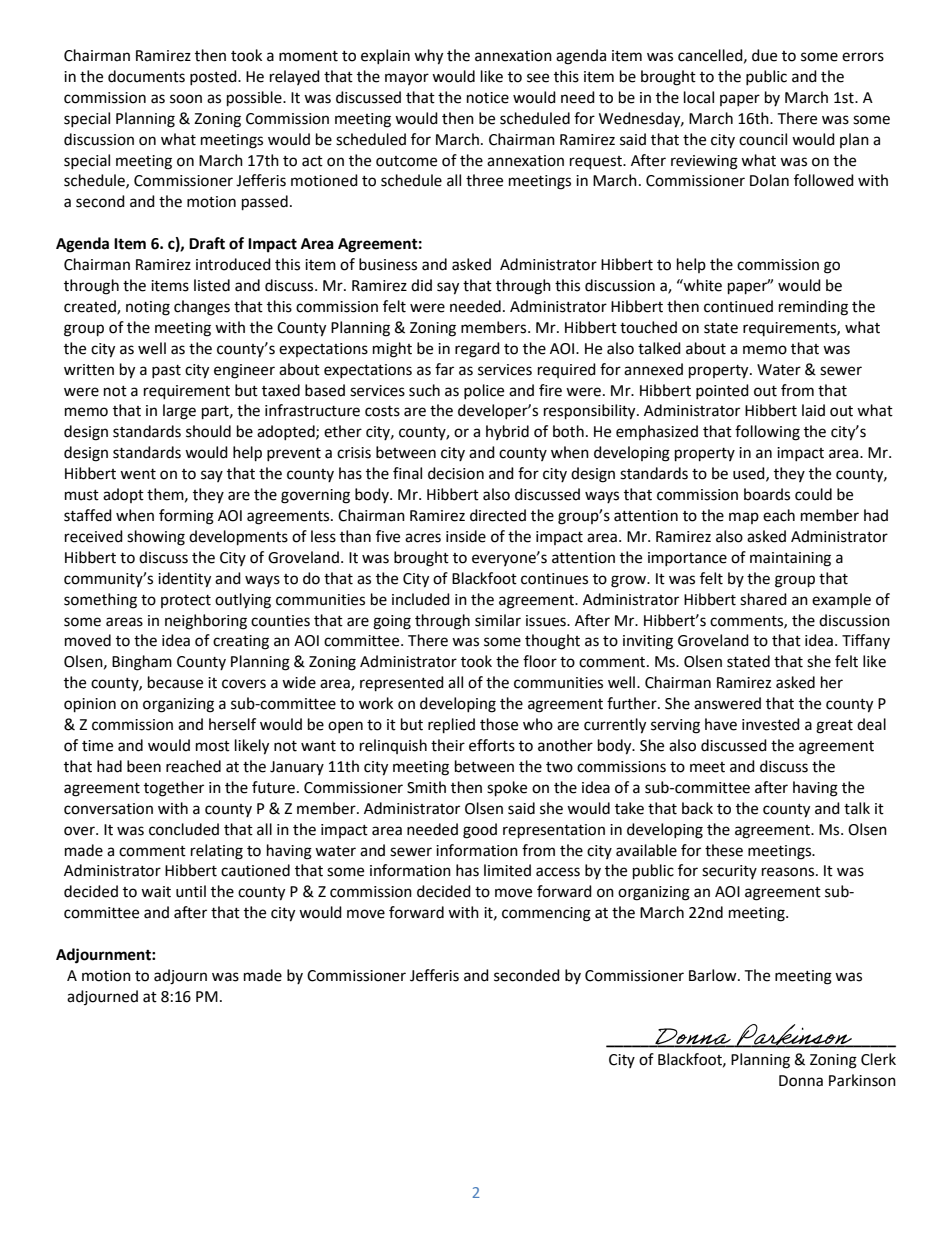  What do you see at coordinates (186, 99) in the page?
I see `soon` at bounding box center [186, 99].
